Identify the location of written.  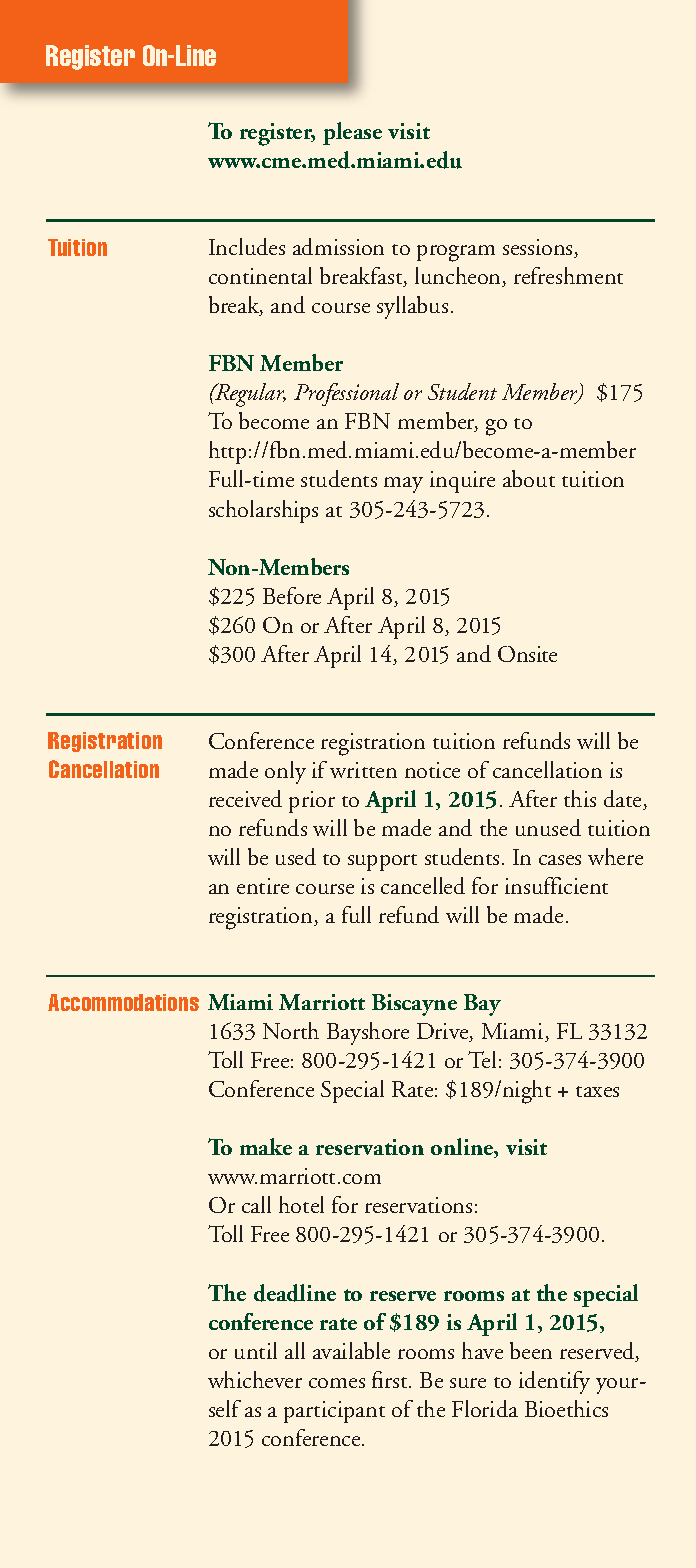
(363, 770).
